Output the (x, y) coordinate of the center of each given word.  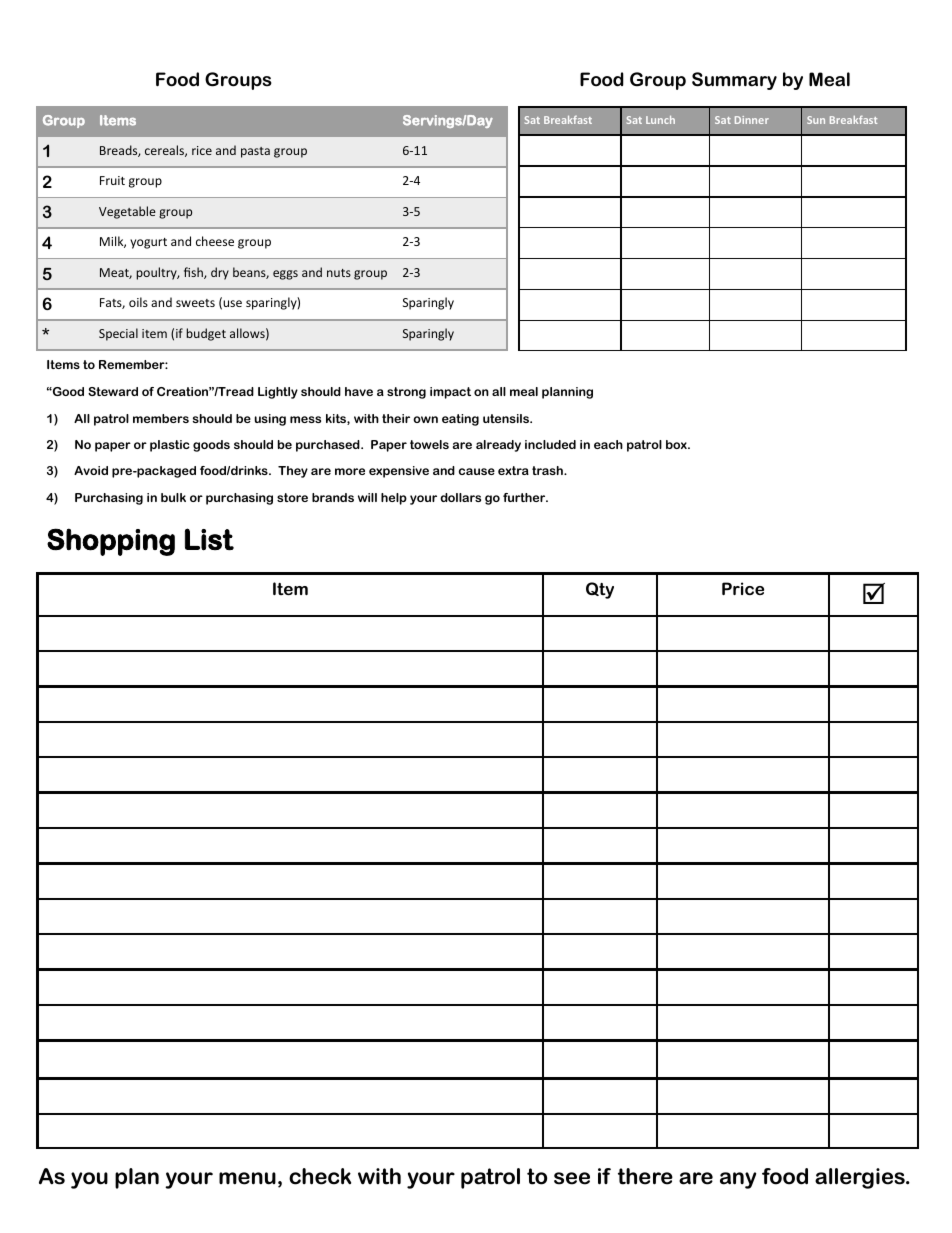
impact (450, 393)
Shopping (111, 542)
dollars (460, 497)
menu (247, 1178)
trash (548, 470)
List (209, 539)
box (677, 444)
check (320, 1176)
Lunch (660, 120)
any (738, 1180)
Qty (600, 590)
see (572, 1178)
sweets (195, 303)
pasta (255, 152)
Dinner (752, 120)
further (525, 497)
